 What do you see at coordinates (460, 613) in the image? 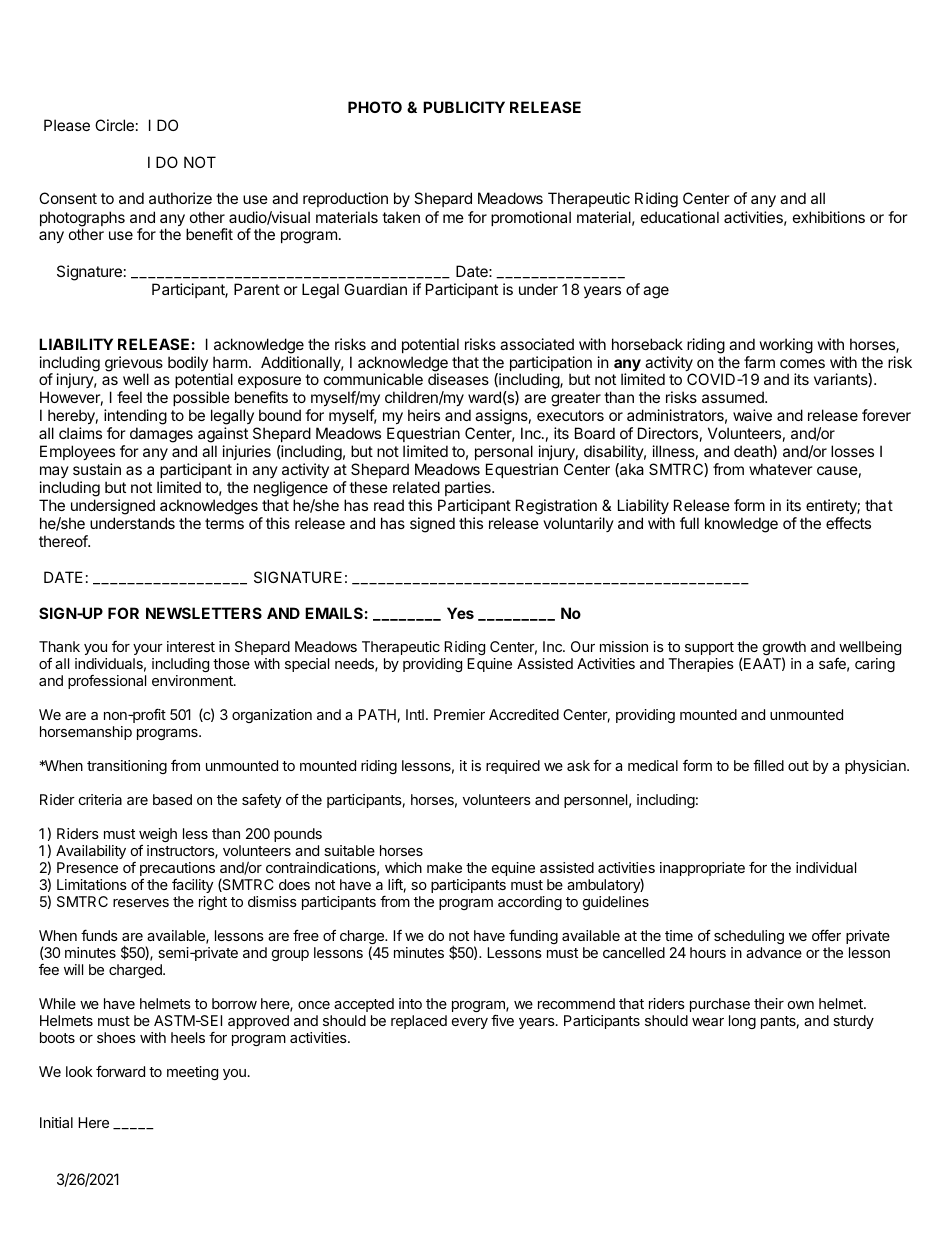
I see `Yes` at bounding box center [460, 613].
